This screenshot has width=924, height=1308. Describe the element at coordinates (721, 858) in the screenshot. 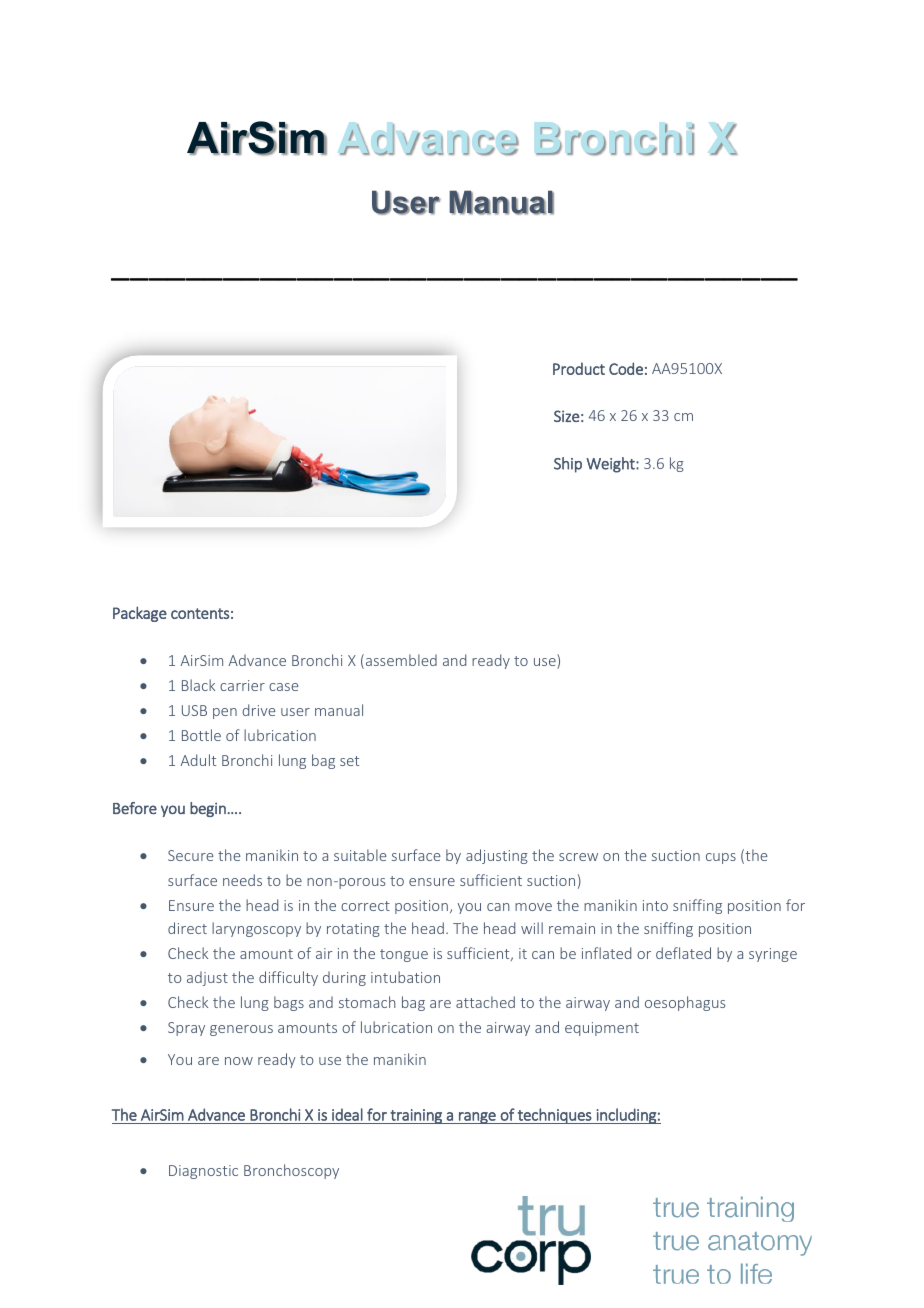

I see `cups` at that location.
